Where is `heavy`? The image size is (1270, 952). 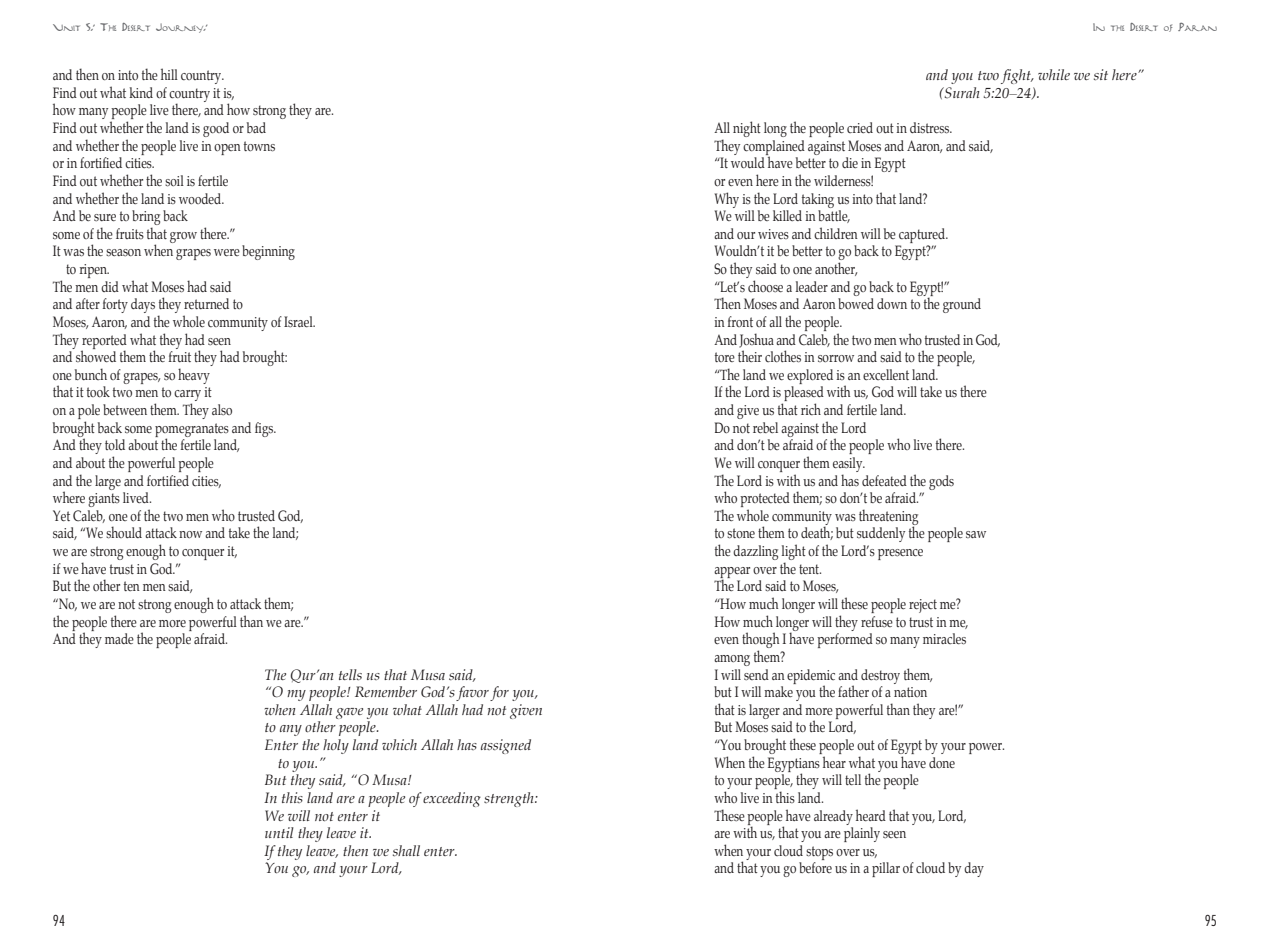
heavy is located at coordinates (194, 376).
